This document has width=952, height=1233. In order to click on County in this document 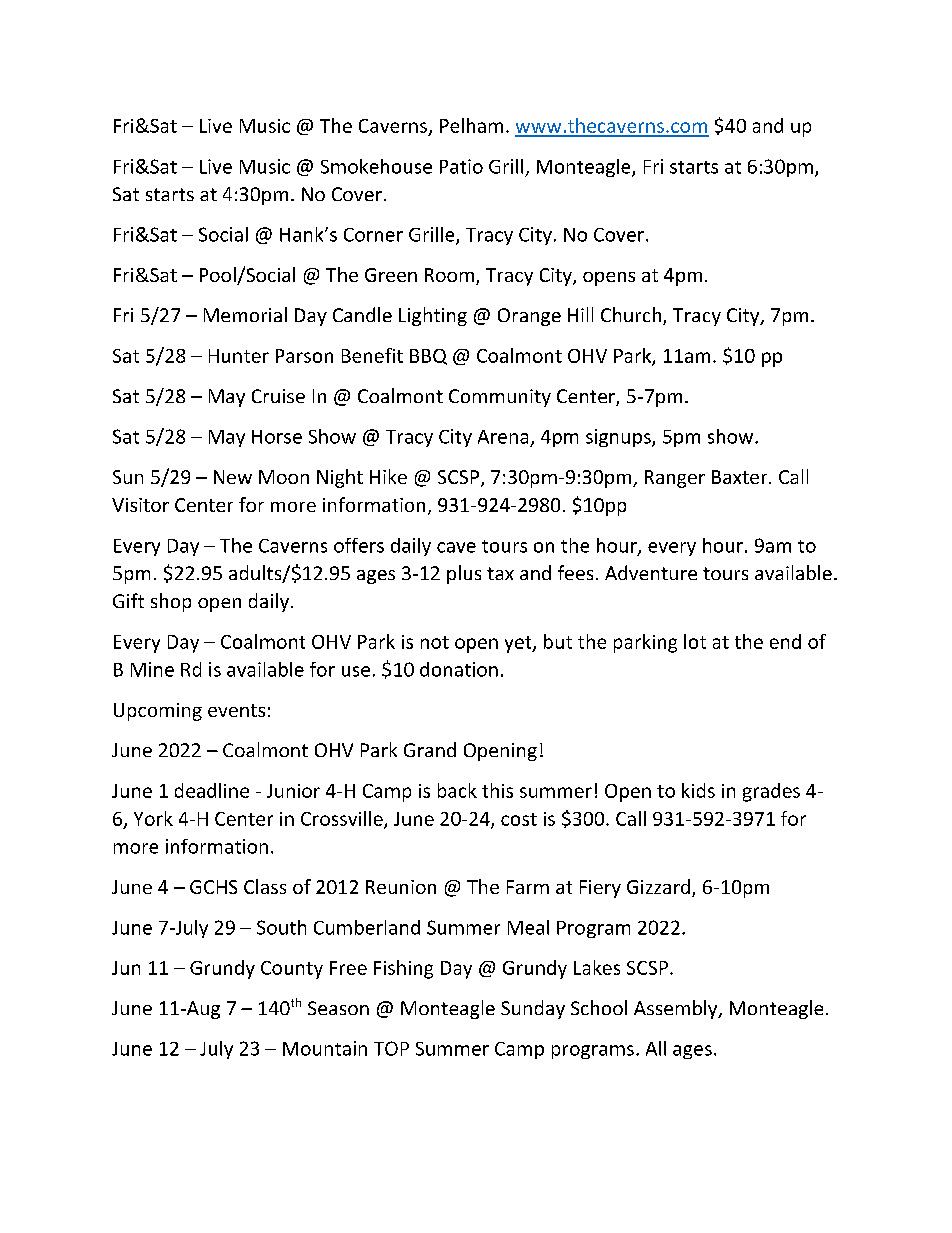, I will do `click(292, 970)`.
